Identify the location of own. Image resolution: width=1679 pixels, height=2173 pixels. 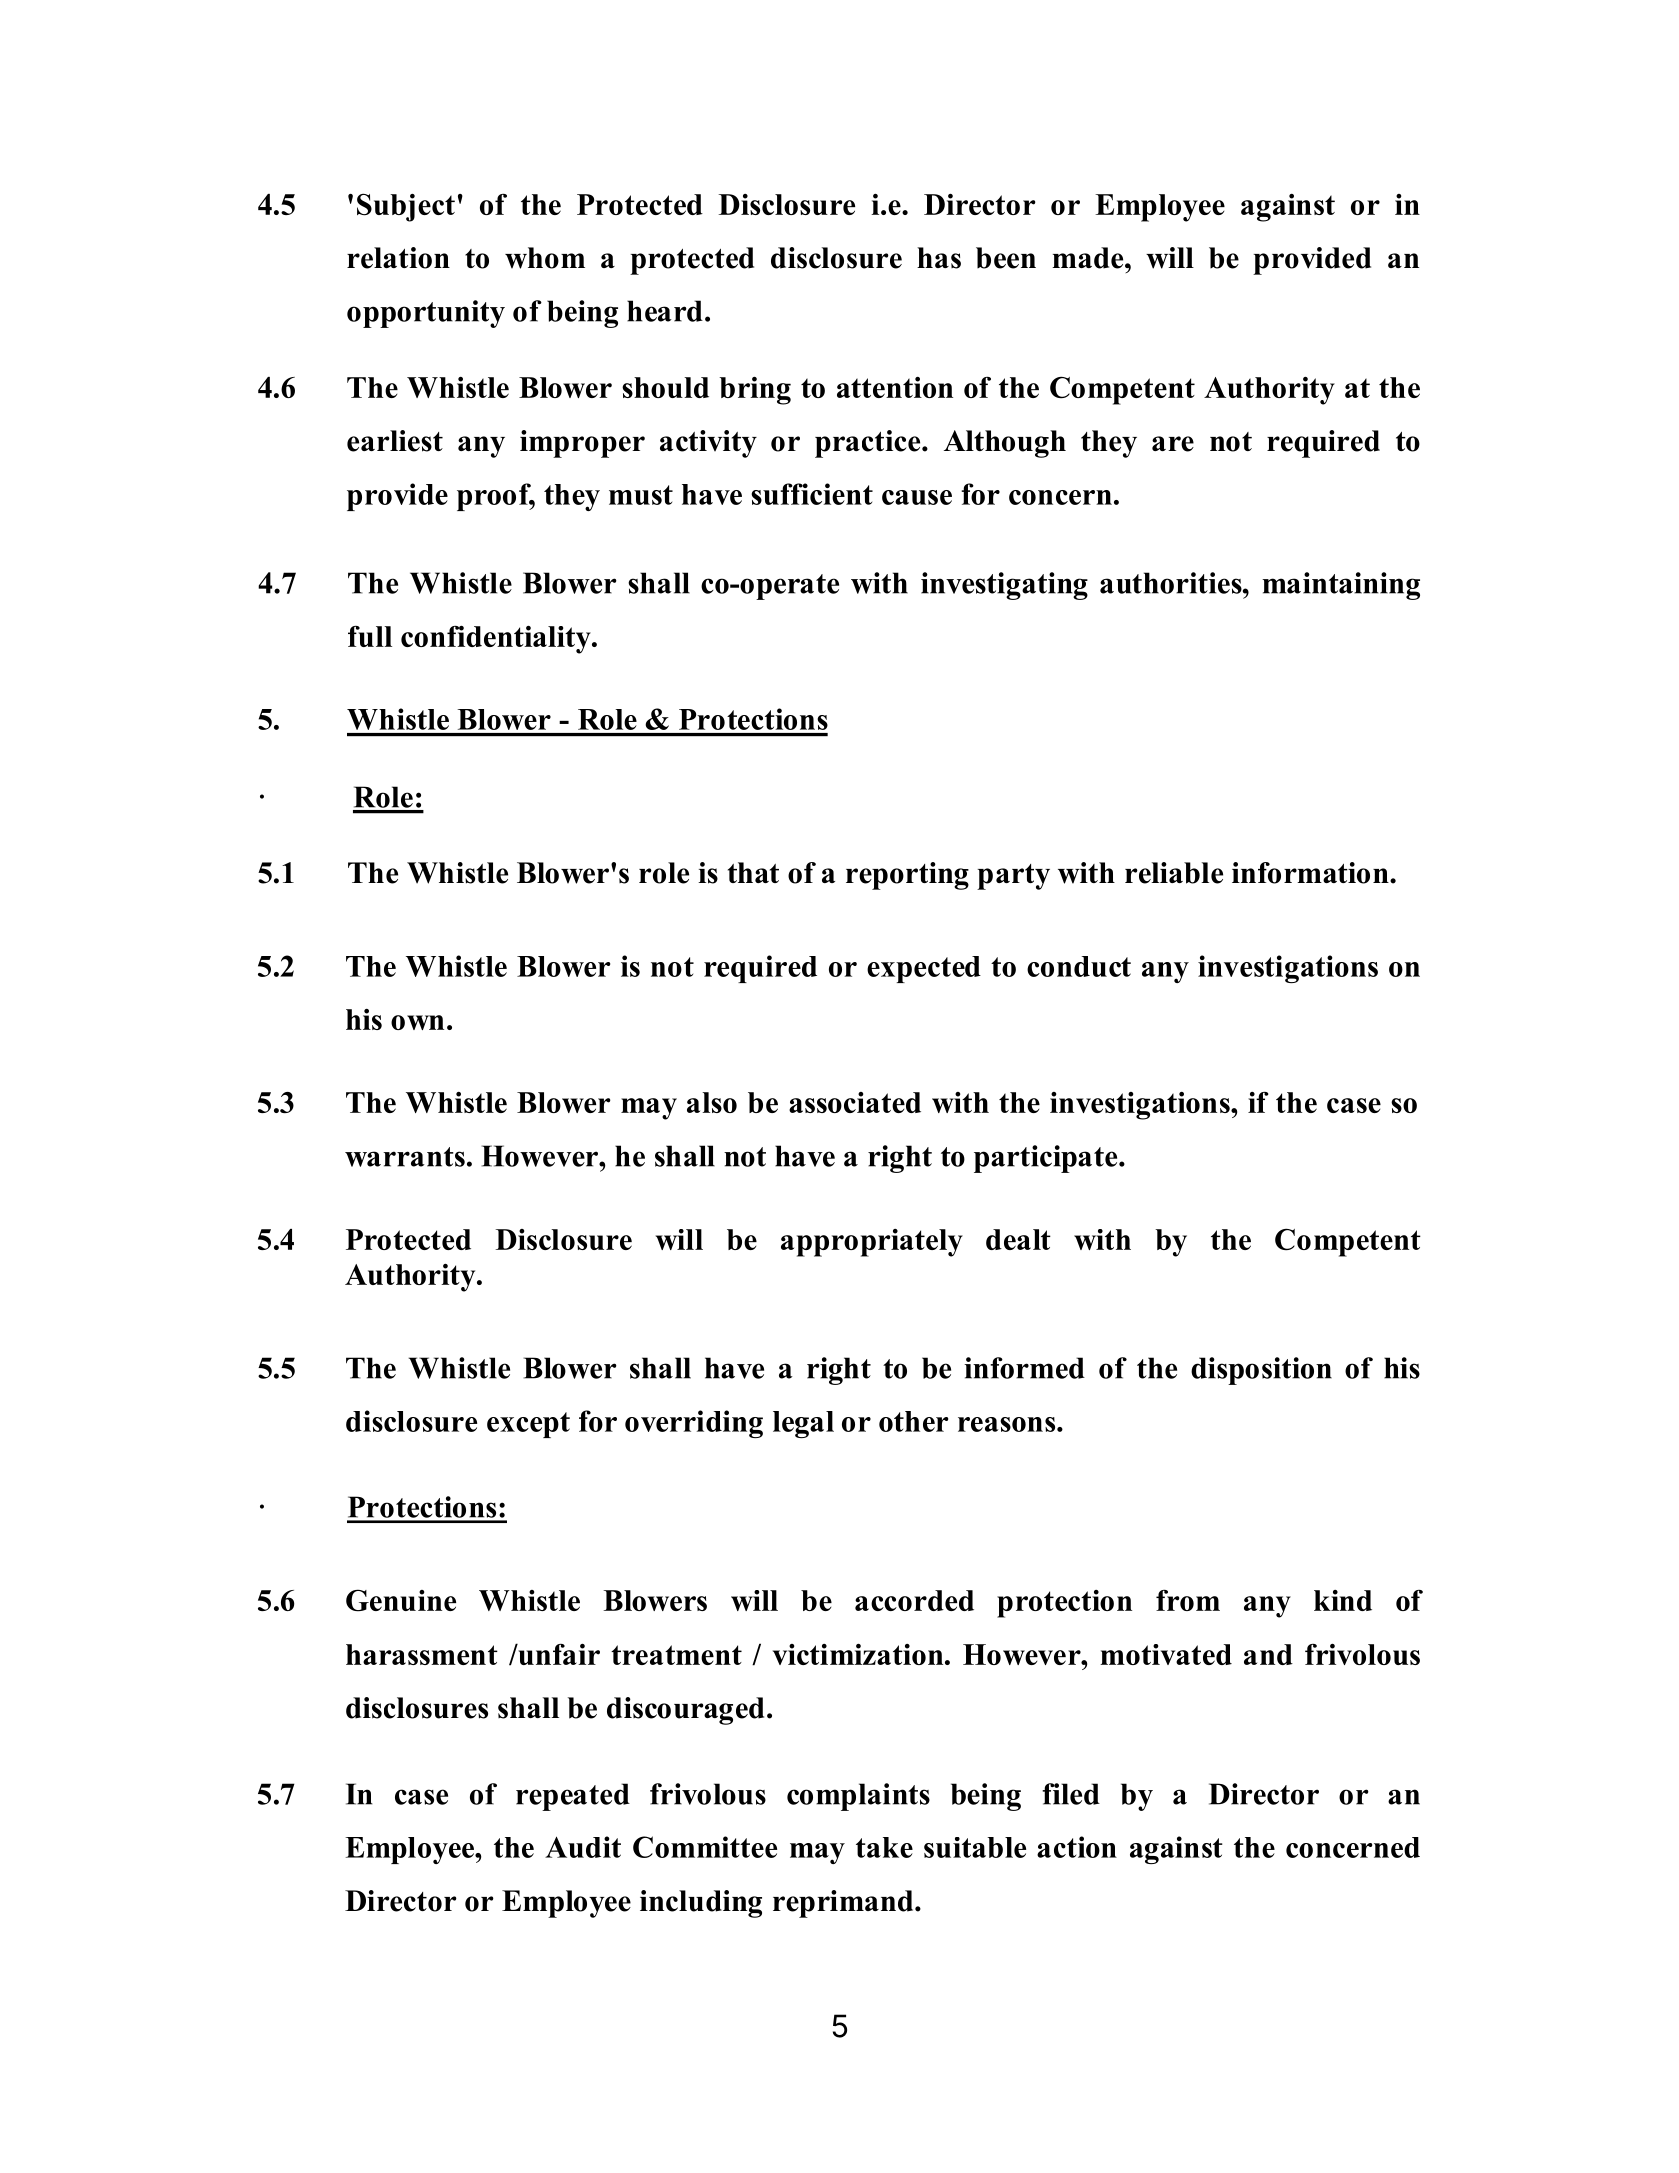
(417, 1022).
